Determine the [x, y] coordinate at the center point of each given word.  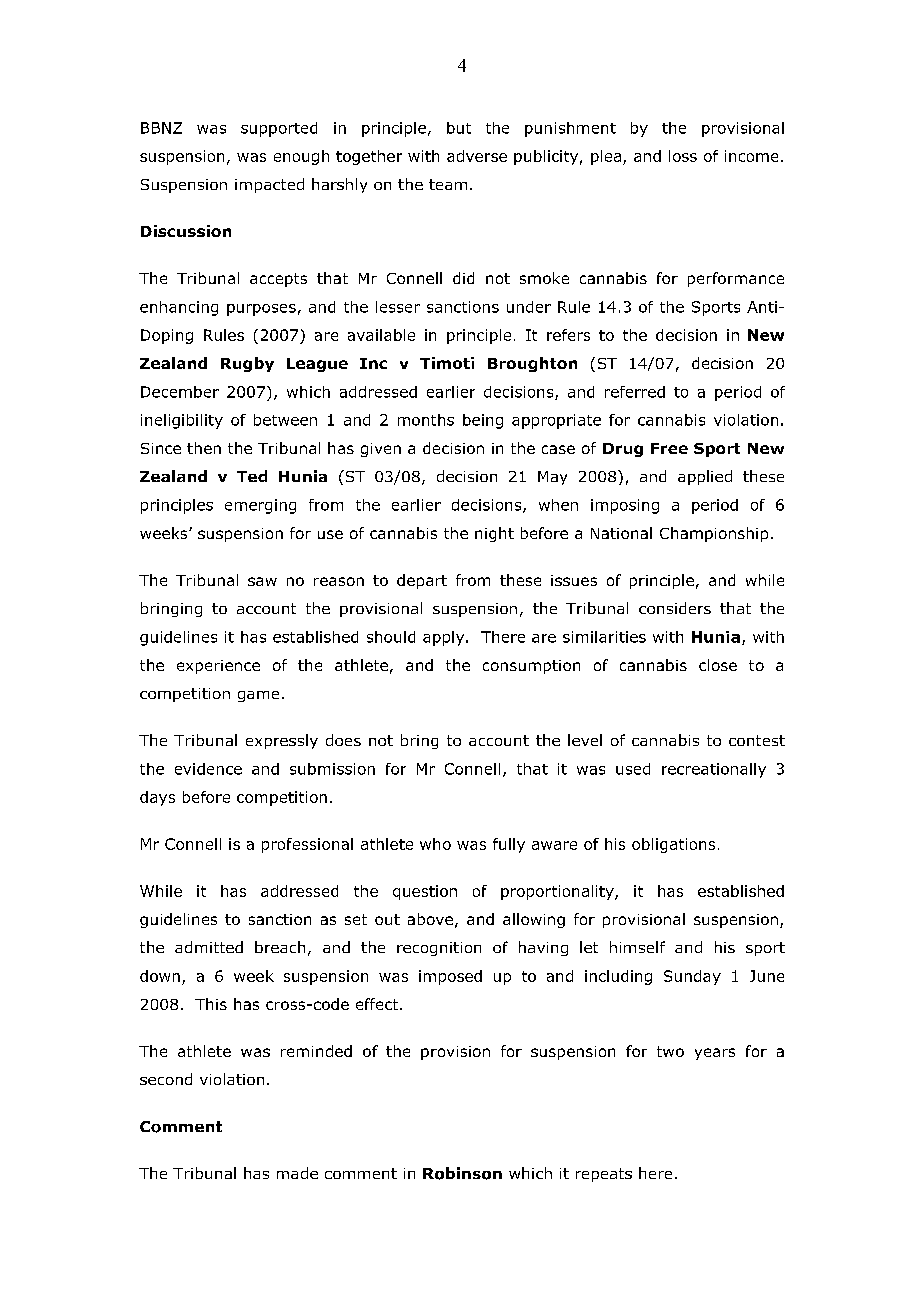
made [297, 1173]
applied [705, 477]
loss [683, 156]
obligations [673, 845]
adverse [477, 156]
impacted [269, 185]
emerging [260, 506]
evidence [208, 769]
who [435, 844]
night [494, 534]
